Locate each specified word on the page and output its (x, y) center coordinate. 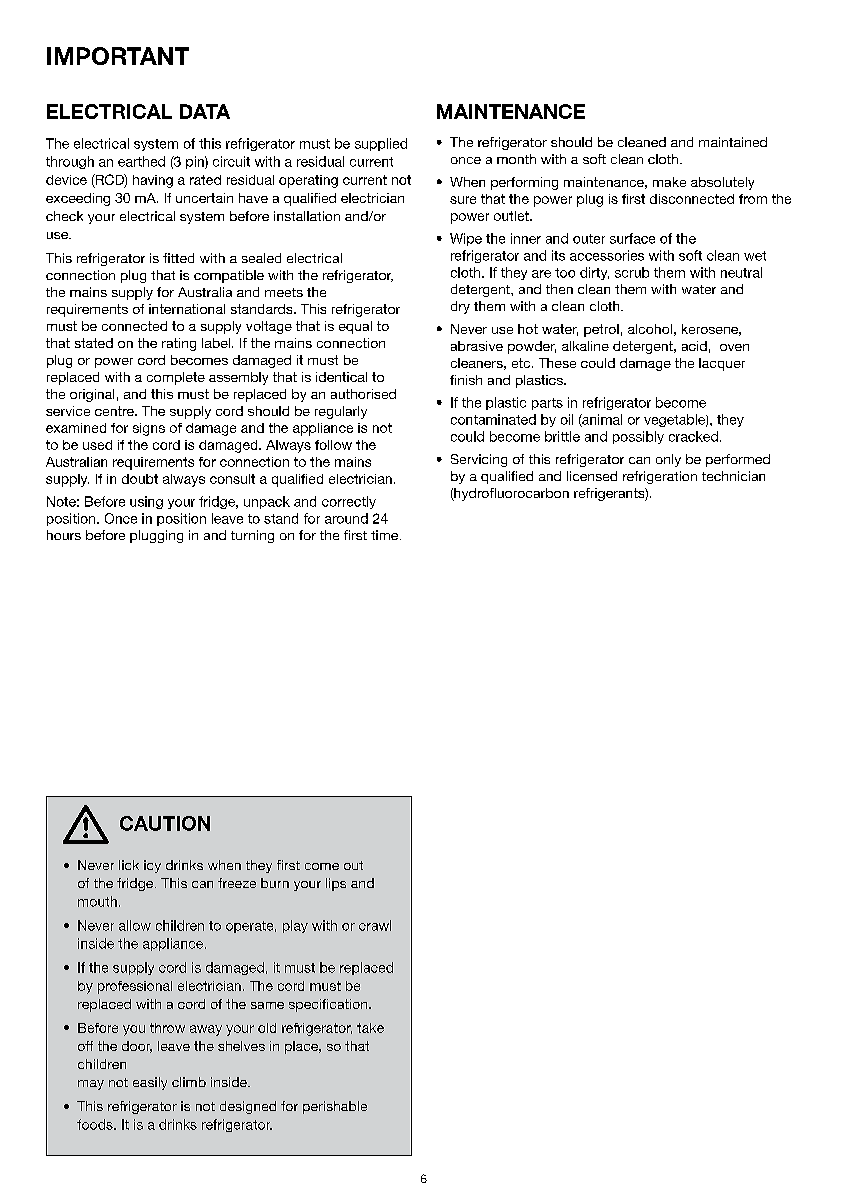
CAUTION (165, 823)
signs (149, 429)
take (370, 1028)
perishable (335, 1107)
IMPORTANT (118, 56)
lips (336, 884)
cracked (693, 436)
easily (150, 1083)
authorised (363, 394)
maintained (733, 142)
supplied (381, 144)
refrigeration (660, 477)
